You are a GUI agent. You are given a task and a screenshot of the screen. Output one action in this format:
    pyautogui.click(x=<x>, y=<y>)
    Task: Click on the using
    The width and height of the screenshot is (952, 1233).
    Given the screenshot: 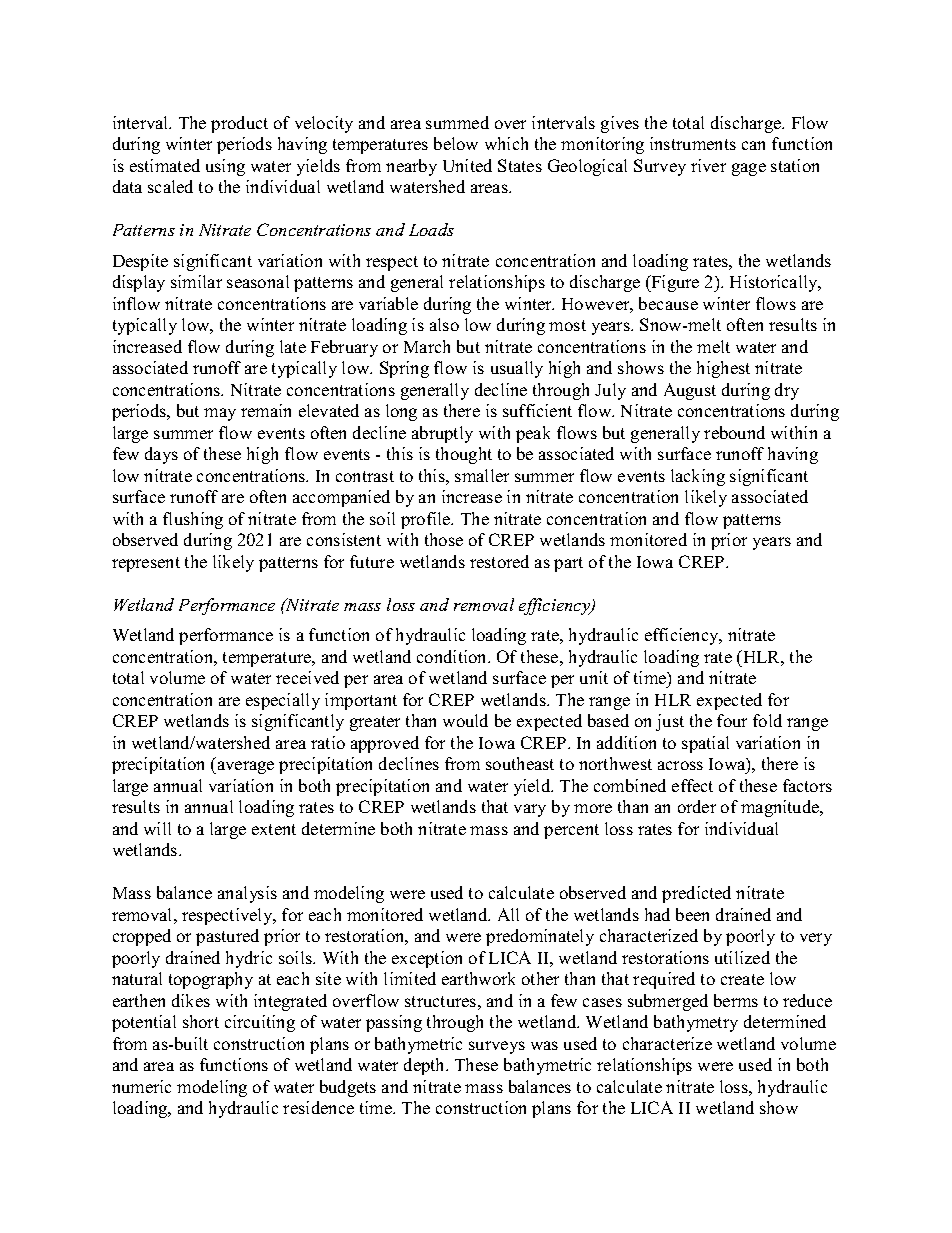 What is the action you would take?
    pyautogui.click(x=225, y=167)
